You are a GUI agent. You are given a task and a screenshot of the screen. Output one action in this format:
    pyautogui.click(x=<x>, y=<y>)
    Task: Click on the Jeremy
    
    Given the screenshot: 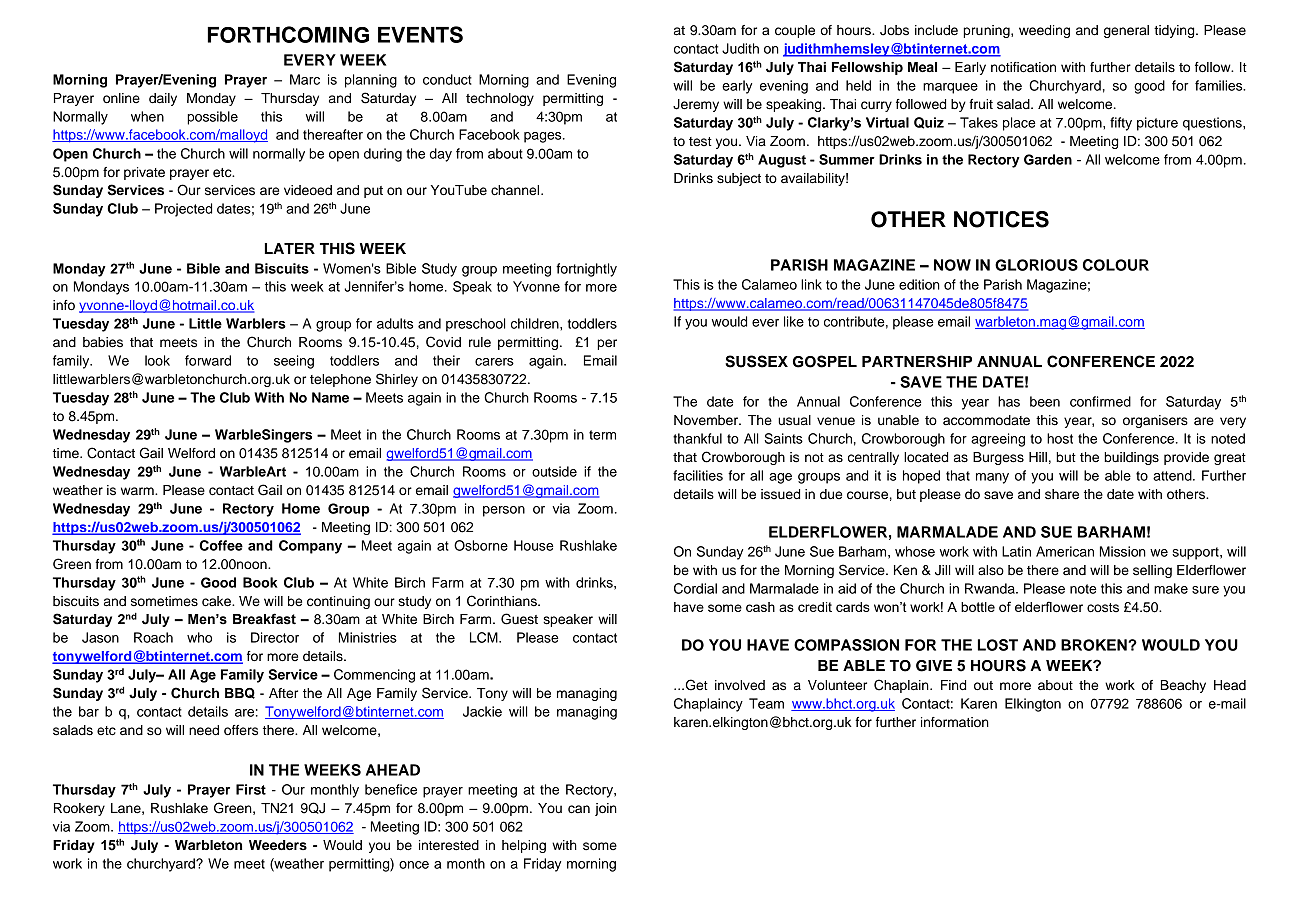 What is the action you would take?
    pyautogui.click(x=696, y=105)
